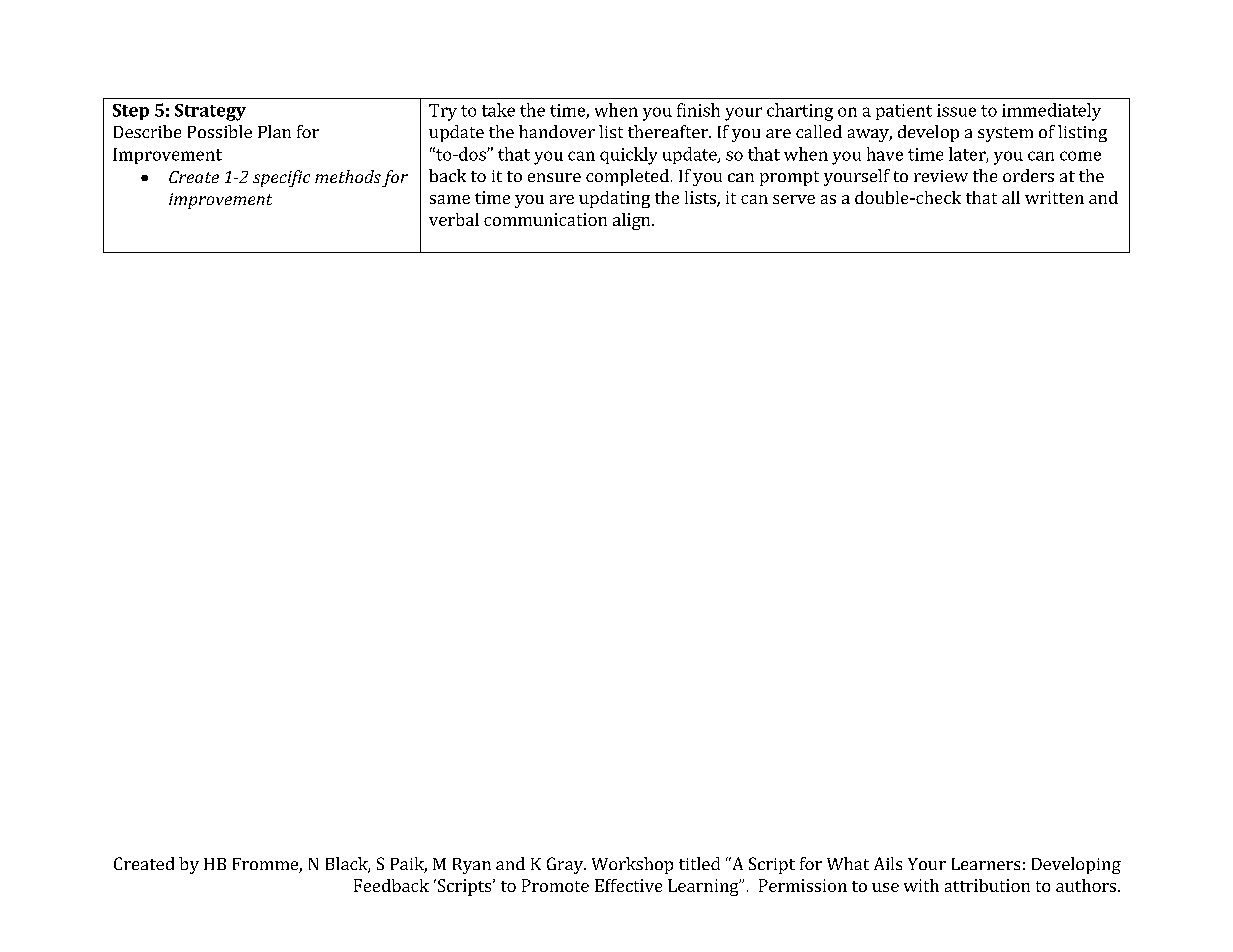  I want to click on system, so click(1005, 134).
